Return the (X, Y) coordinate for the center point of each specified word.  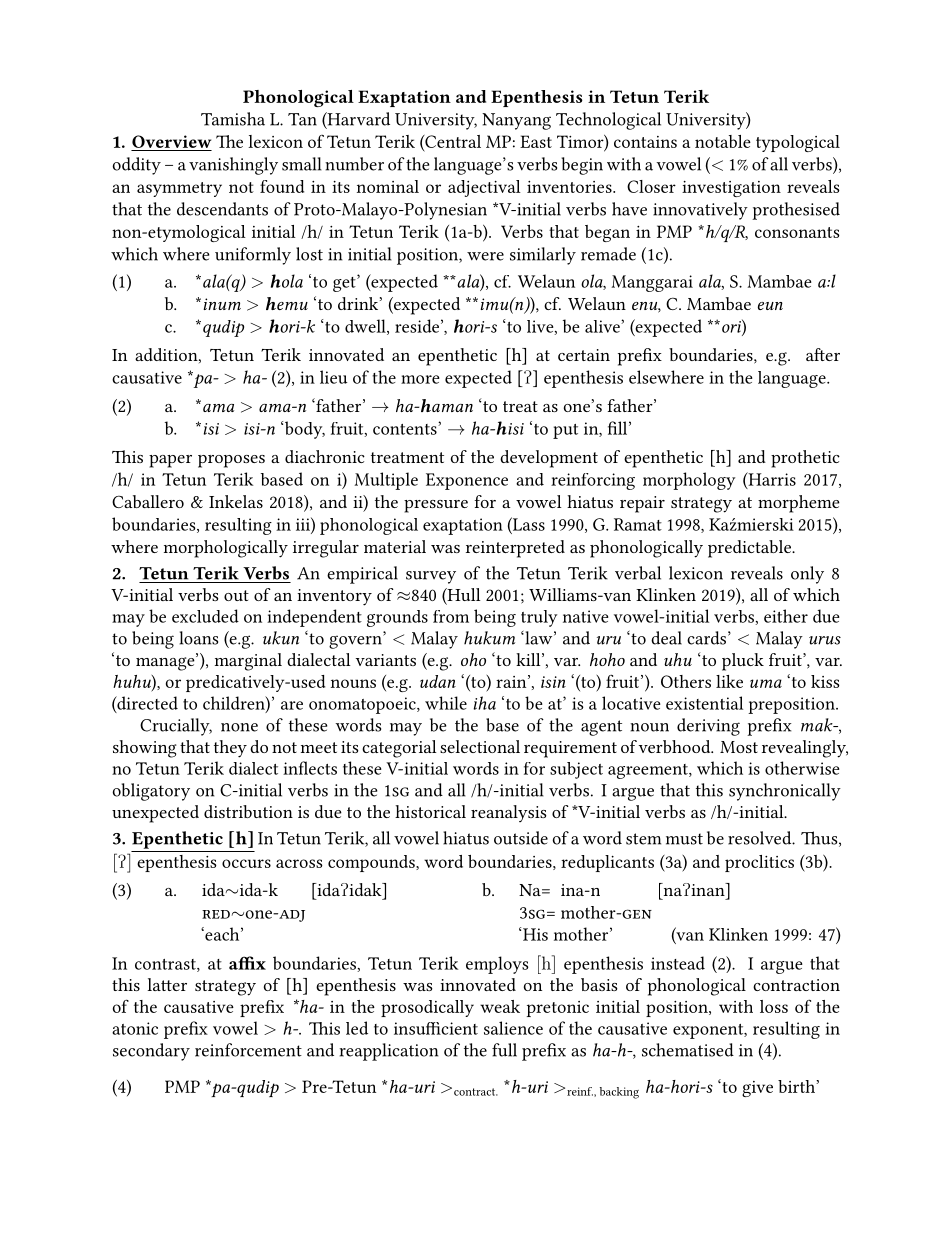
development (549, 459)
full (504, 1050)
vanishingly (233, 166)
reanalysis (509, 813)
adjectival (484, 188)
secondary (151, 1052)
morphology (689, 481)
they (230, 749)
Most (739, 747)
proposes (231, 461)
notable (723, 141)
